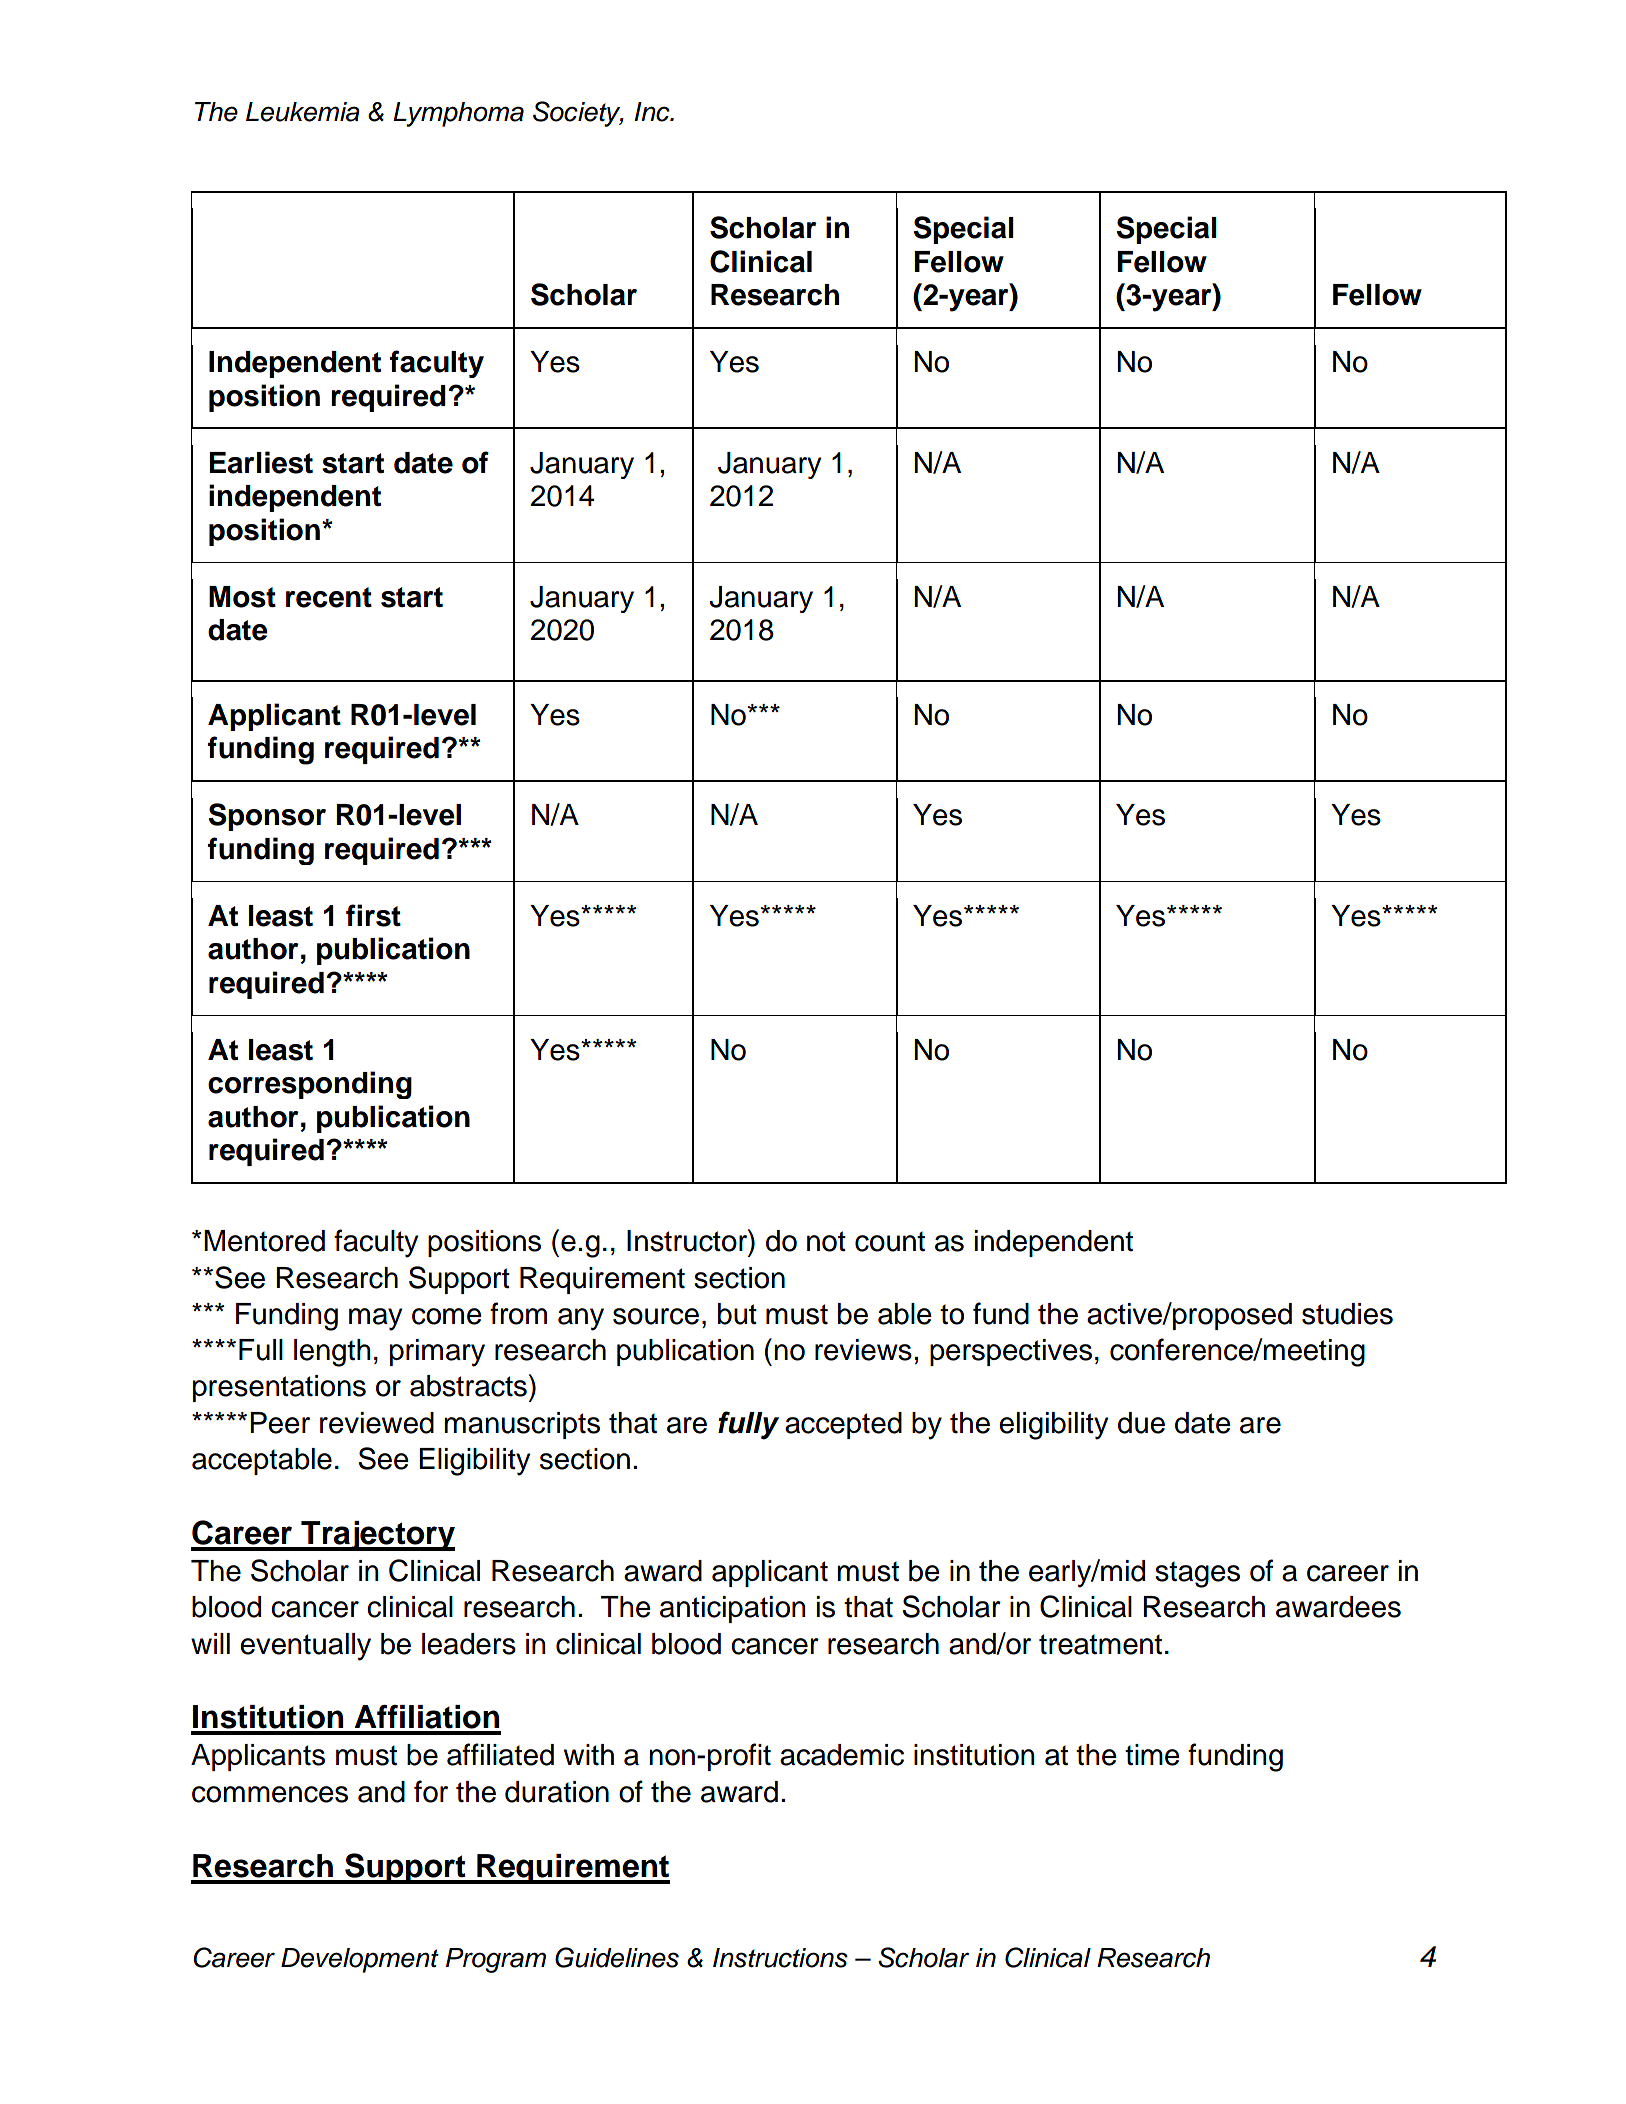 This page has height=2104, width=1626. Describe the element at coordinates (458, 114) in the page. I see `Lymphoma` at that location.
